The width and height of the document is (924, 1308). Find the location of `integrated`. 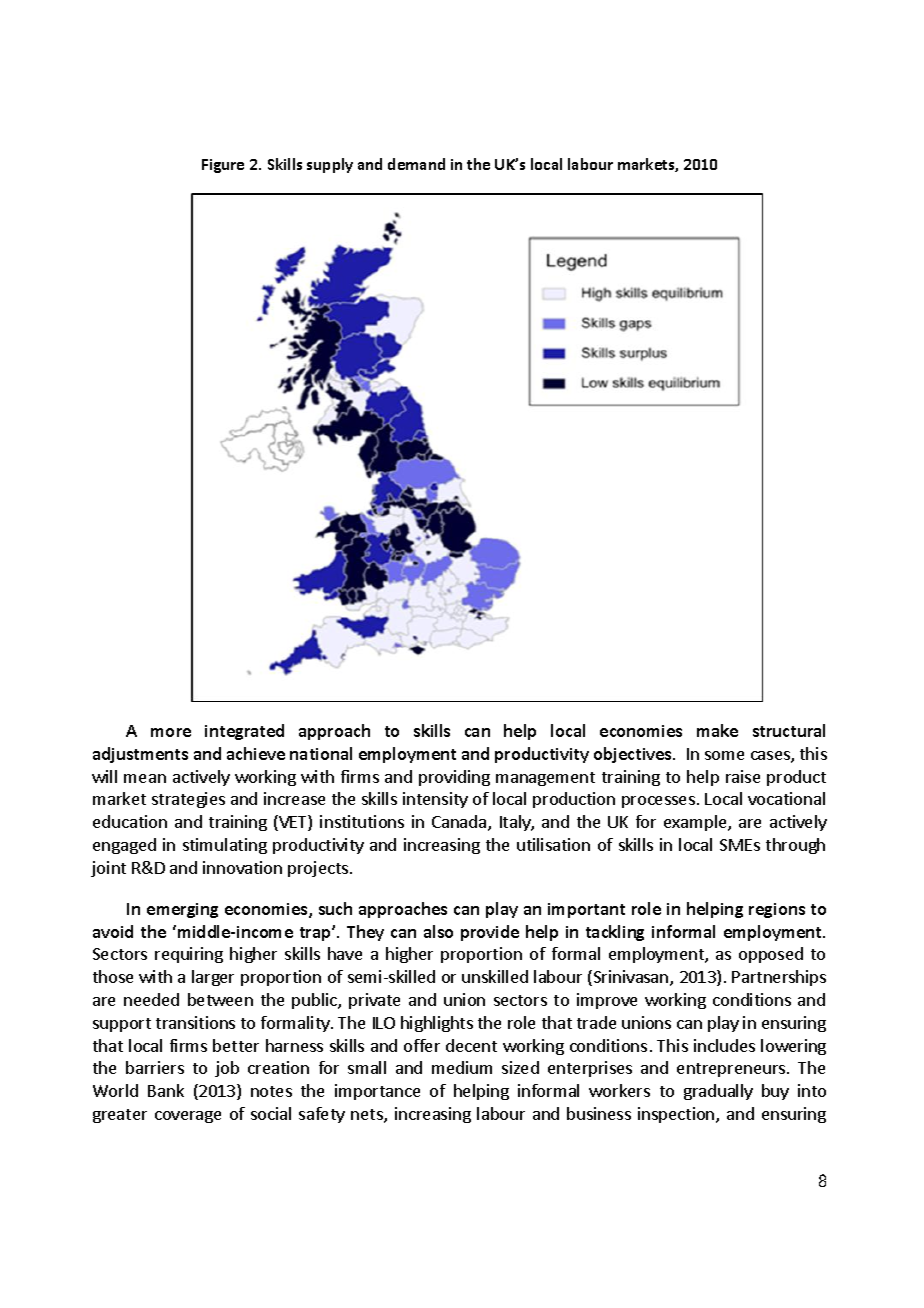

integrated is located at coordinates (244, 732).
